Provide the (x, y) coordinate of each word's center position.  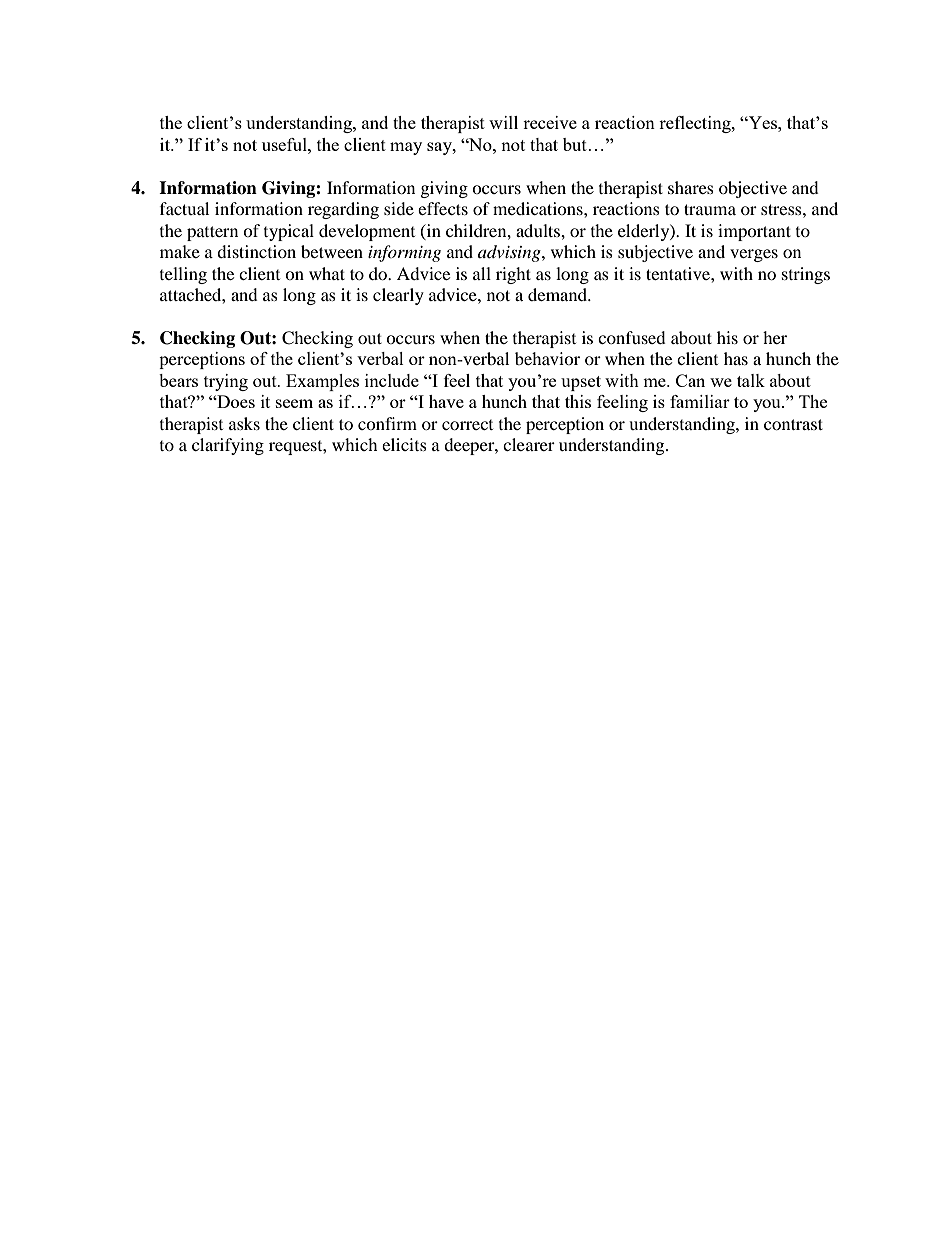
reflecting (696, 124)
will (503, 122)
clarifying (228, 446)
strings (806, 275)
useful (285, 144)
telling (183, 275)
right (513, 275)
